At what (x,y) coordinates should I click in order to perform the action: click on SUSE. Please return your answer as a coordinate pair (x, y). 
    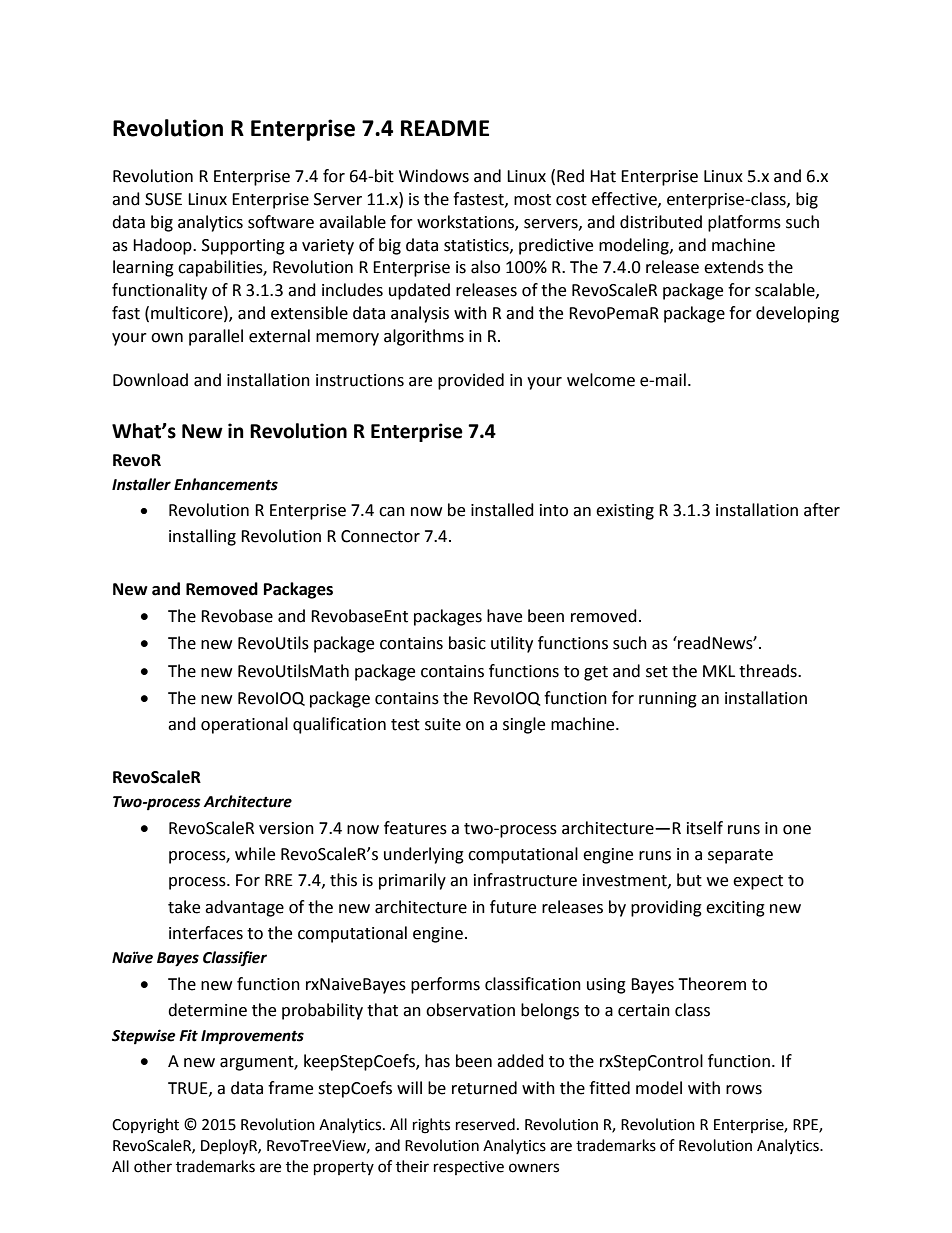
    Looking at the image, I should click on (163, 199).
